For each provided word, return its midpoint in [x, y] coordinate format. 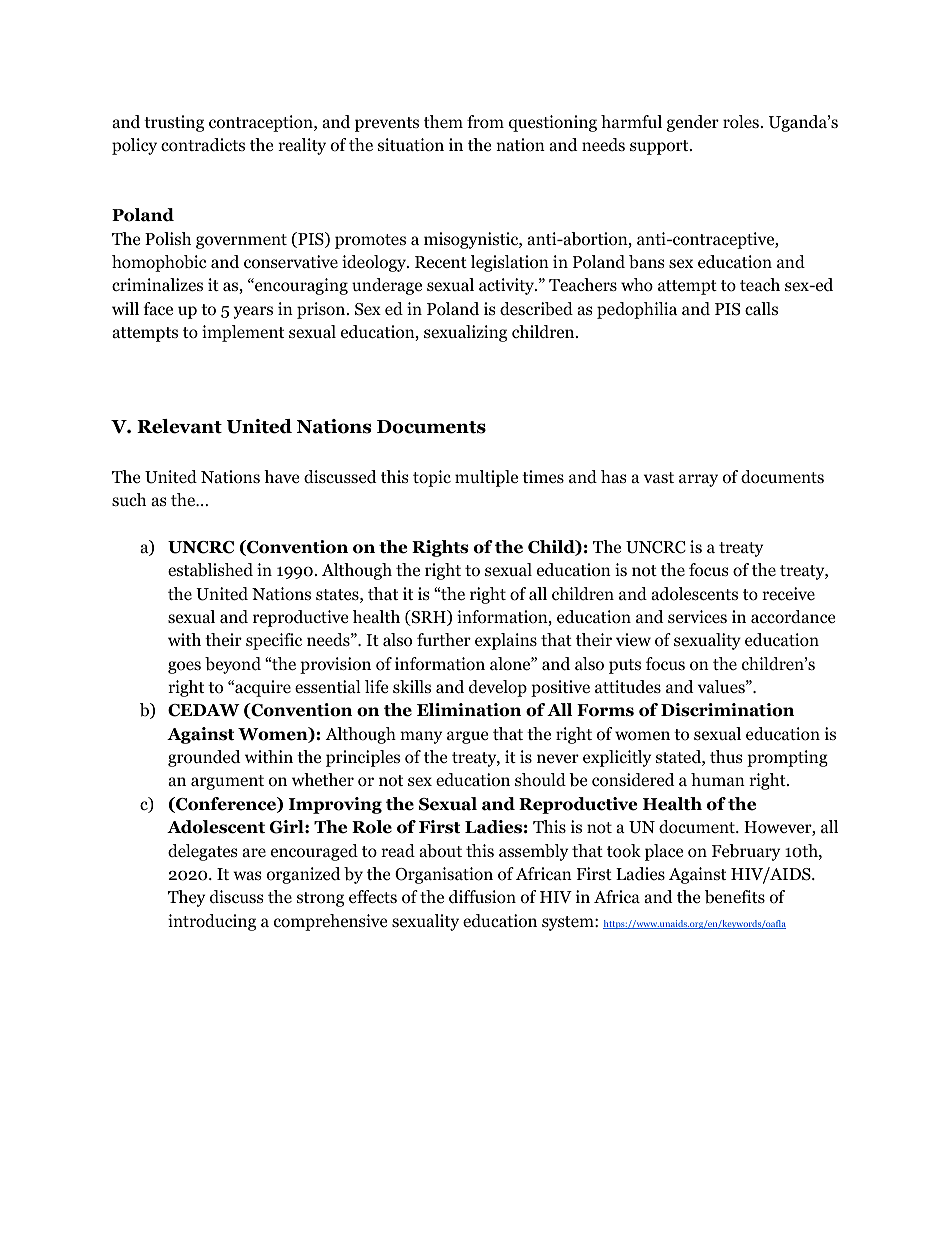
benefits [735, 897]
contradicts [203, 145]
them [443, 121]
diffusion [482, 897]
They [186, 898]
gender [693, 123]
